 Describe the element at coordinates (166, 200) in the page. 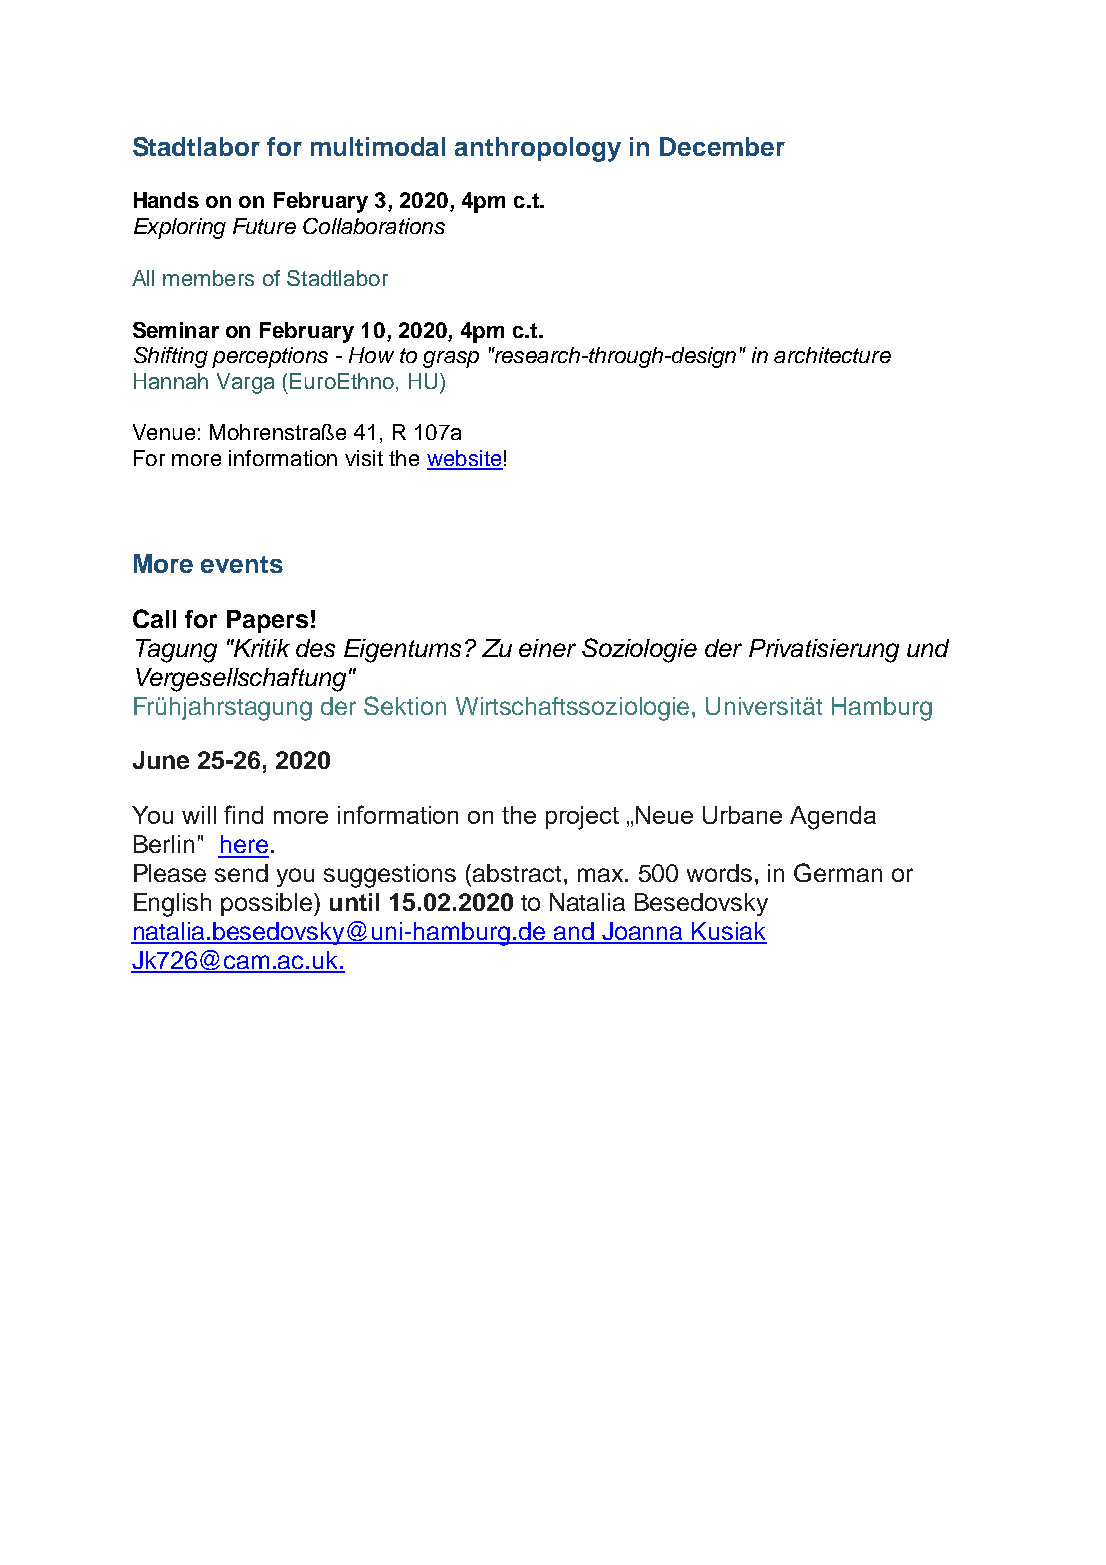

I see `Hands` at that location.
